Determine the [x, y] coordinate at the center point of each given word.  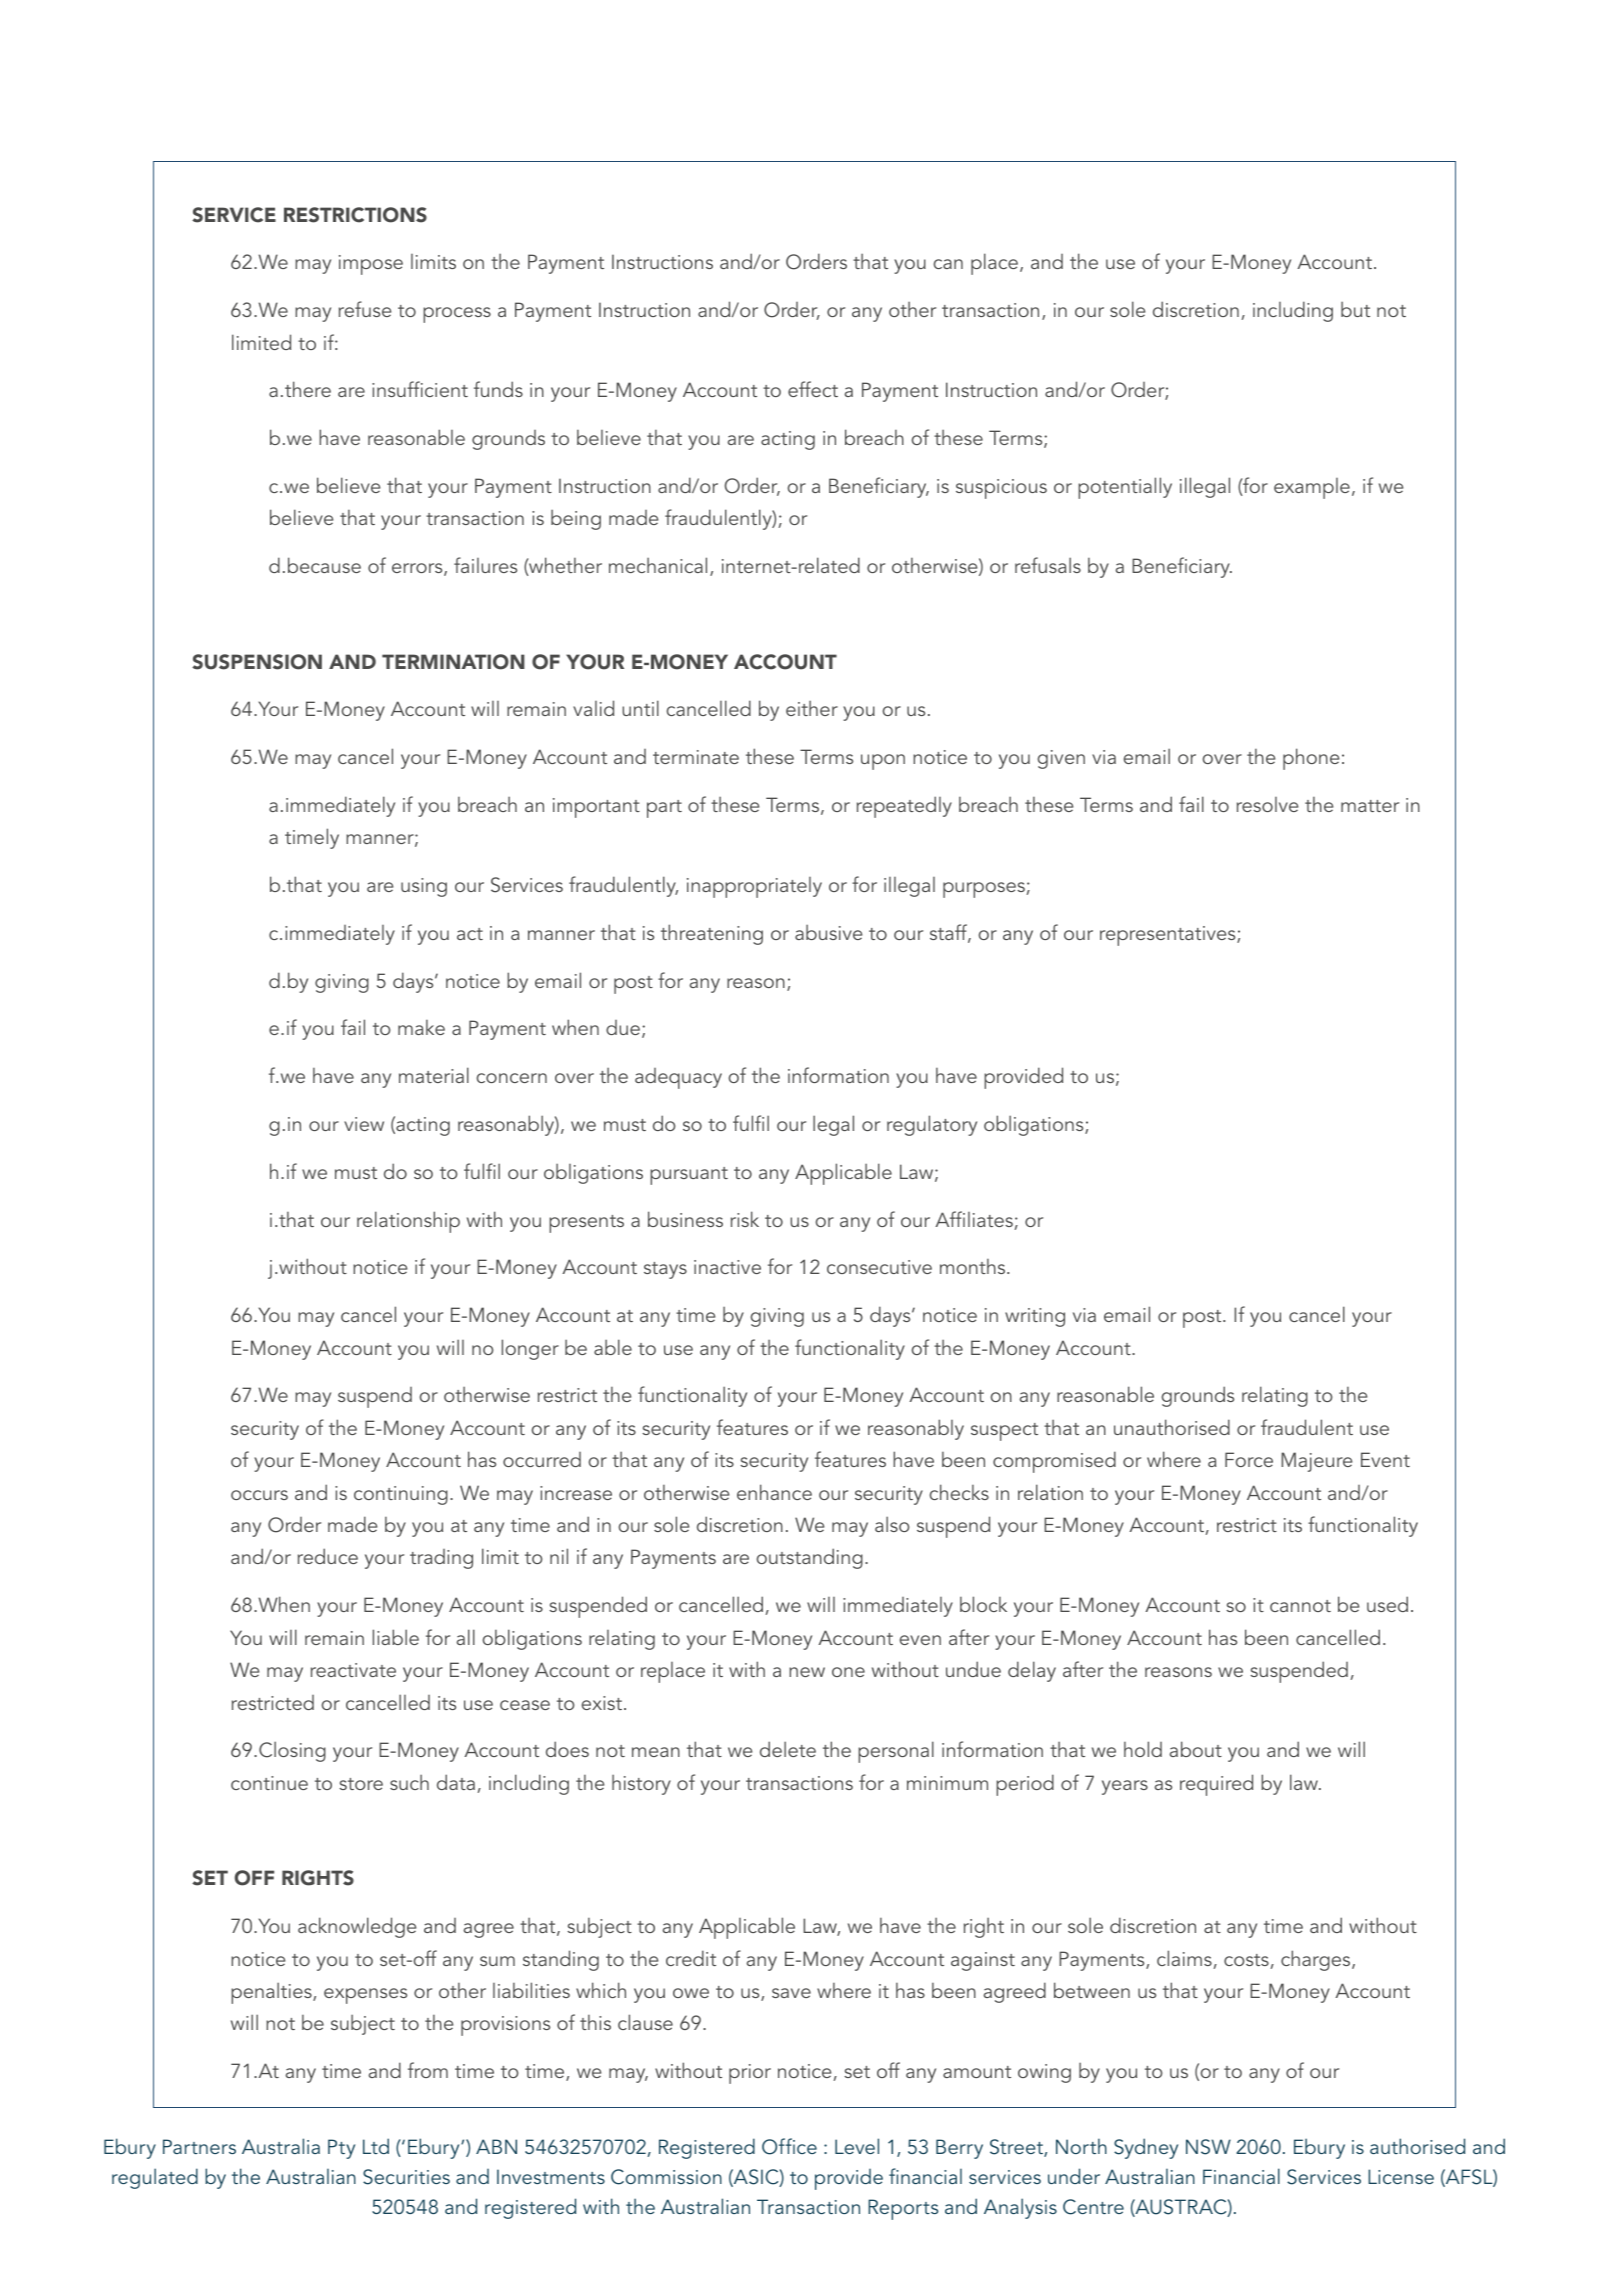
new [807, 1672]
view [364, 1124]
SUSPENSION [257, 662]
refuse [365, 309]
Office [789, 2146]
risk [745, 1219]
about [1196, 1749]
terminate [696, 757]
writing [1035, 1317]
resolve [1267, 804]
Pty [341, 2149]
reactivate [353, 1670]
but [1355, 309]
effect [813, 389]
